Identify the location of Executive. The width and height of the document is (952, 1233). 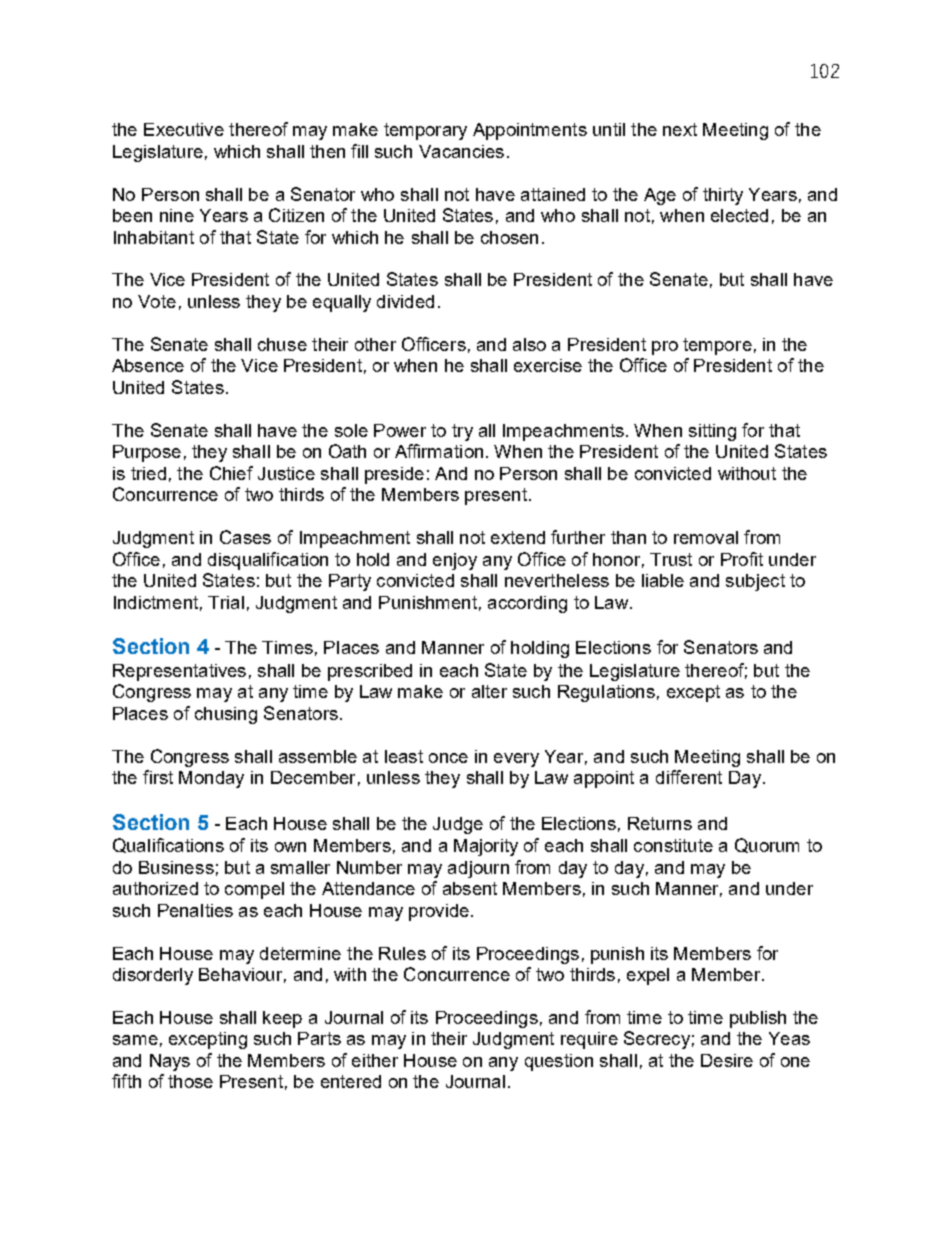
(184, 129).
